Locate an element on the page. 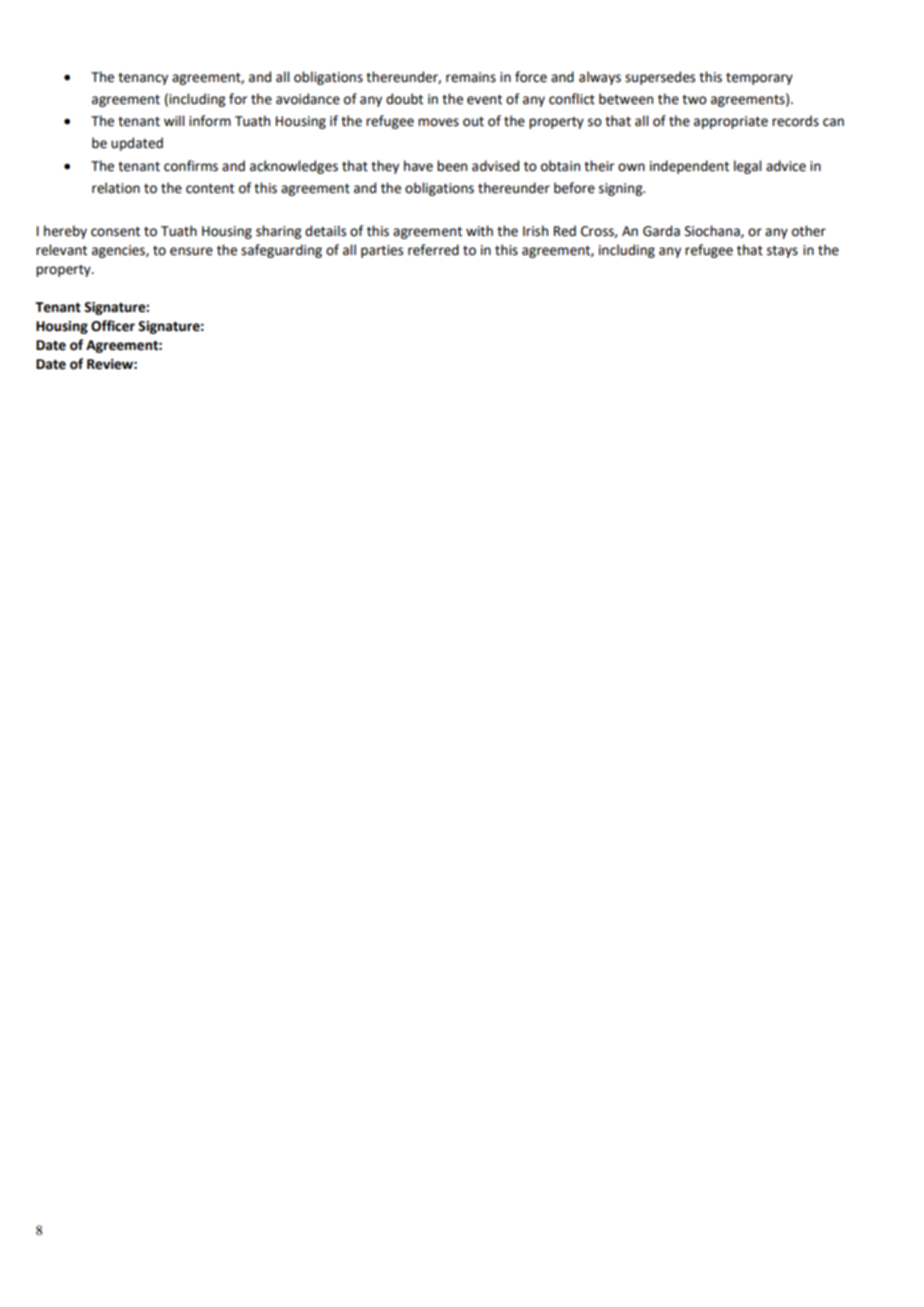  stays is located at coordinates (782, 252).
